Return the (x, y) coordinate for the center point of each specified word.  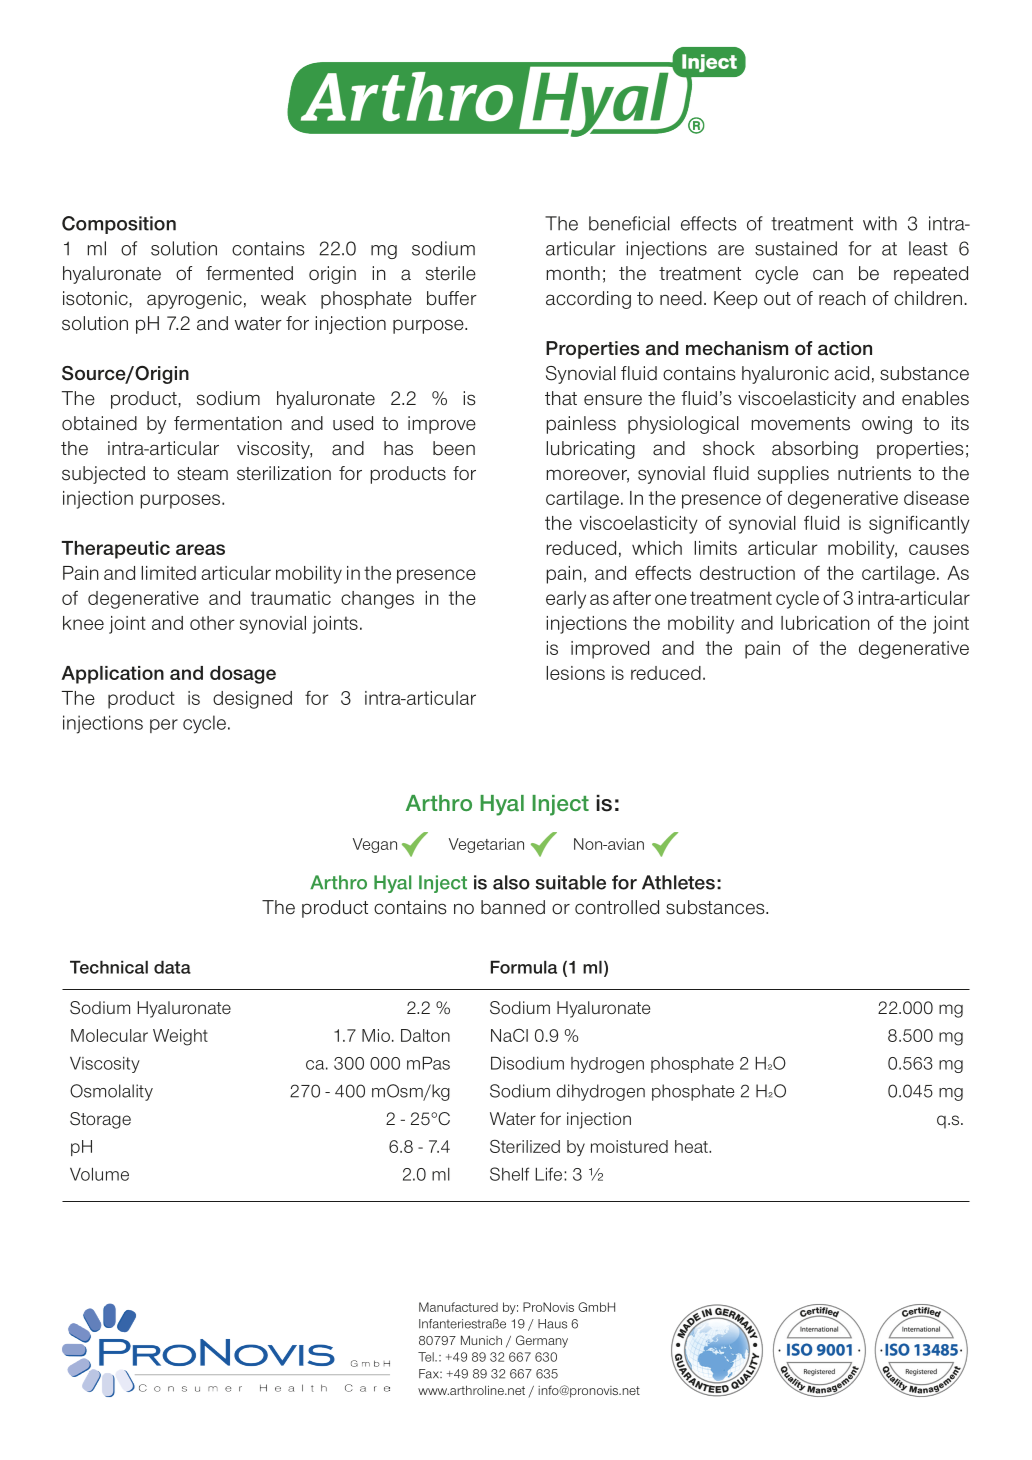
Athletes (678, 882)
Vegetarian (486, 845)
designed (252, 700)
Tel (427, 1357)
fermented (249, 273)
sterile (451, 273)
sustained (796, 248)
